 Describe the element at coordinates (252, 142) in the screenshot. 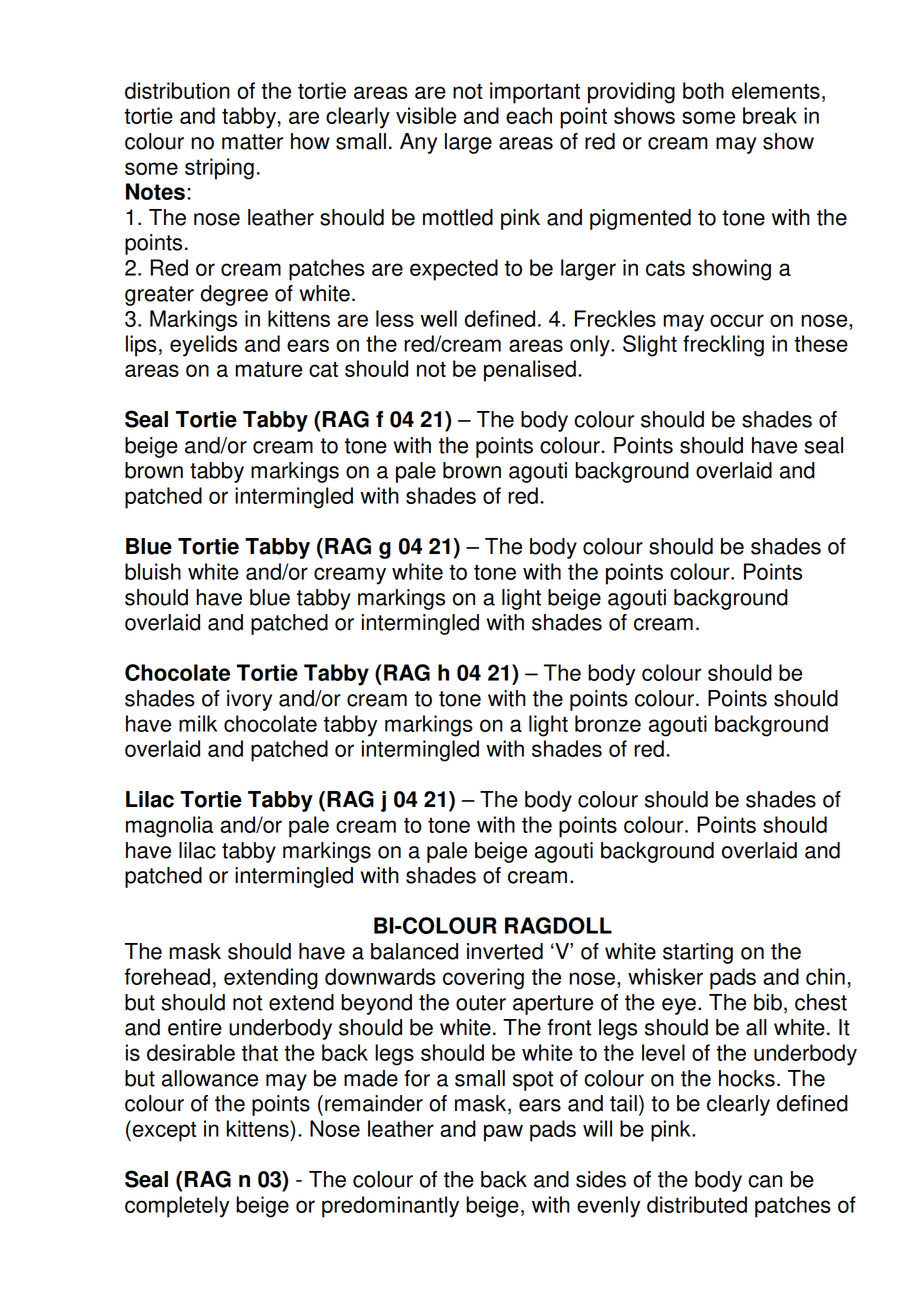

I see `matter` at that location.
